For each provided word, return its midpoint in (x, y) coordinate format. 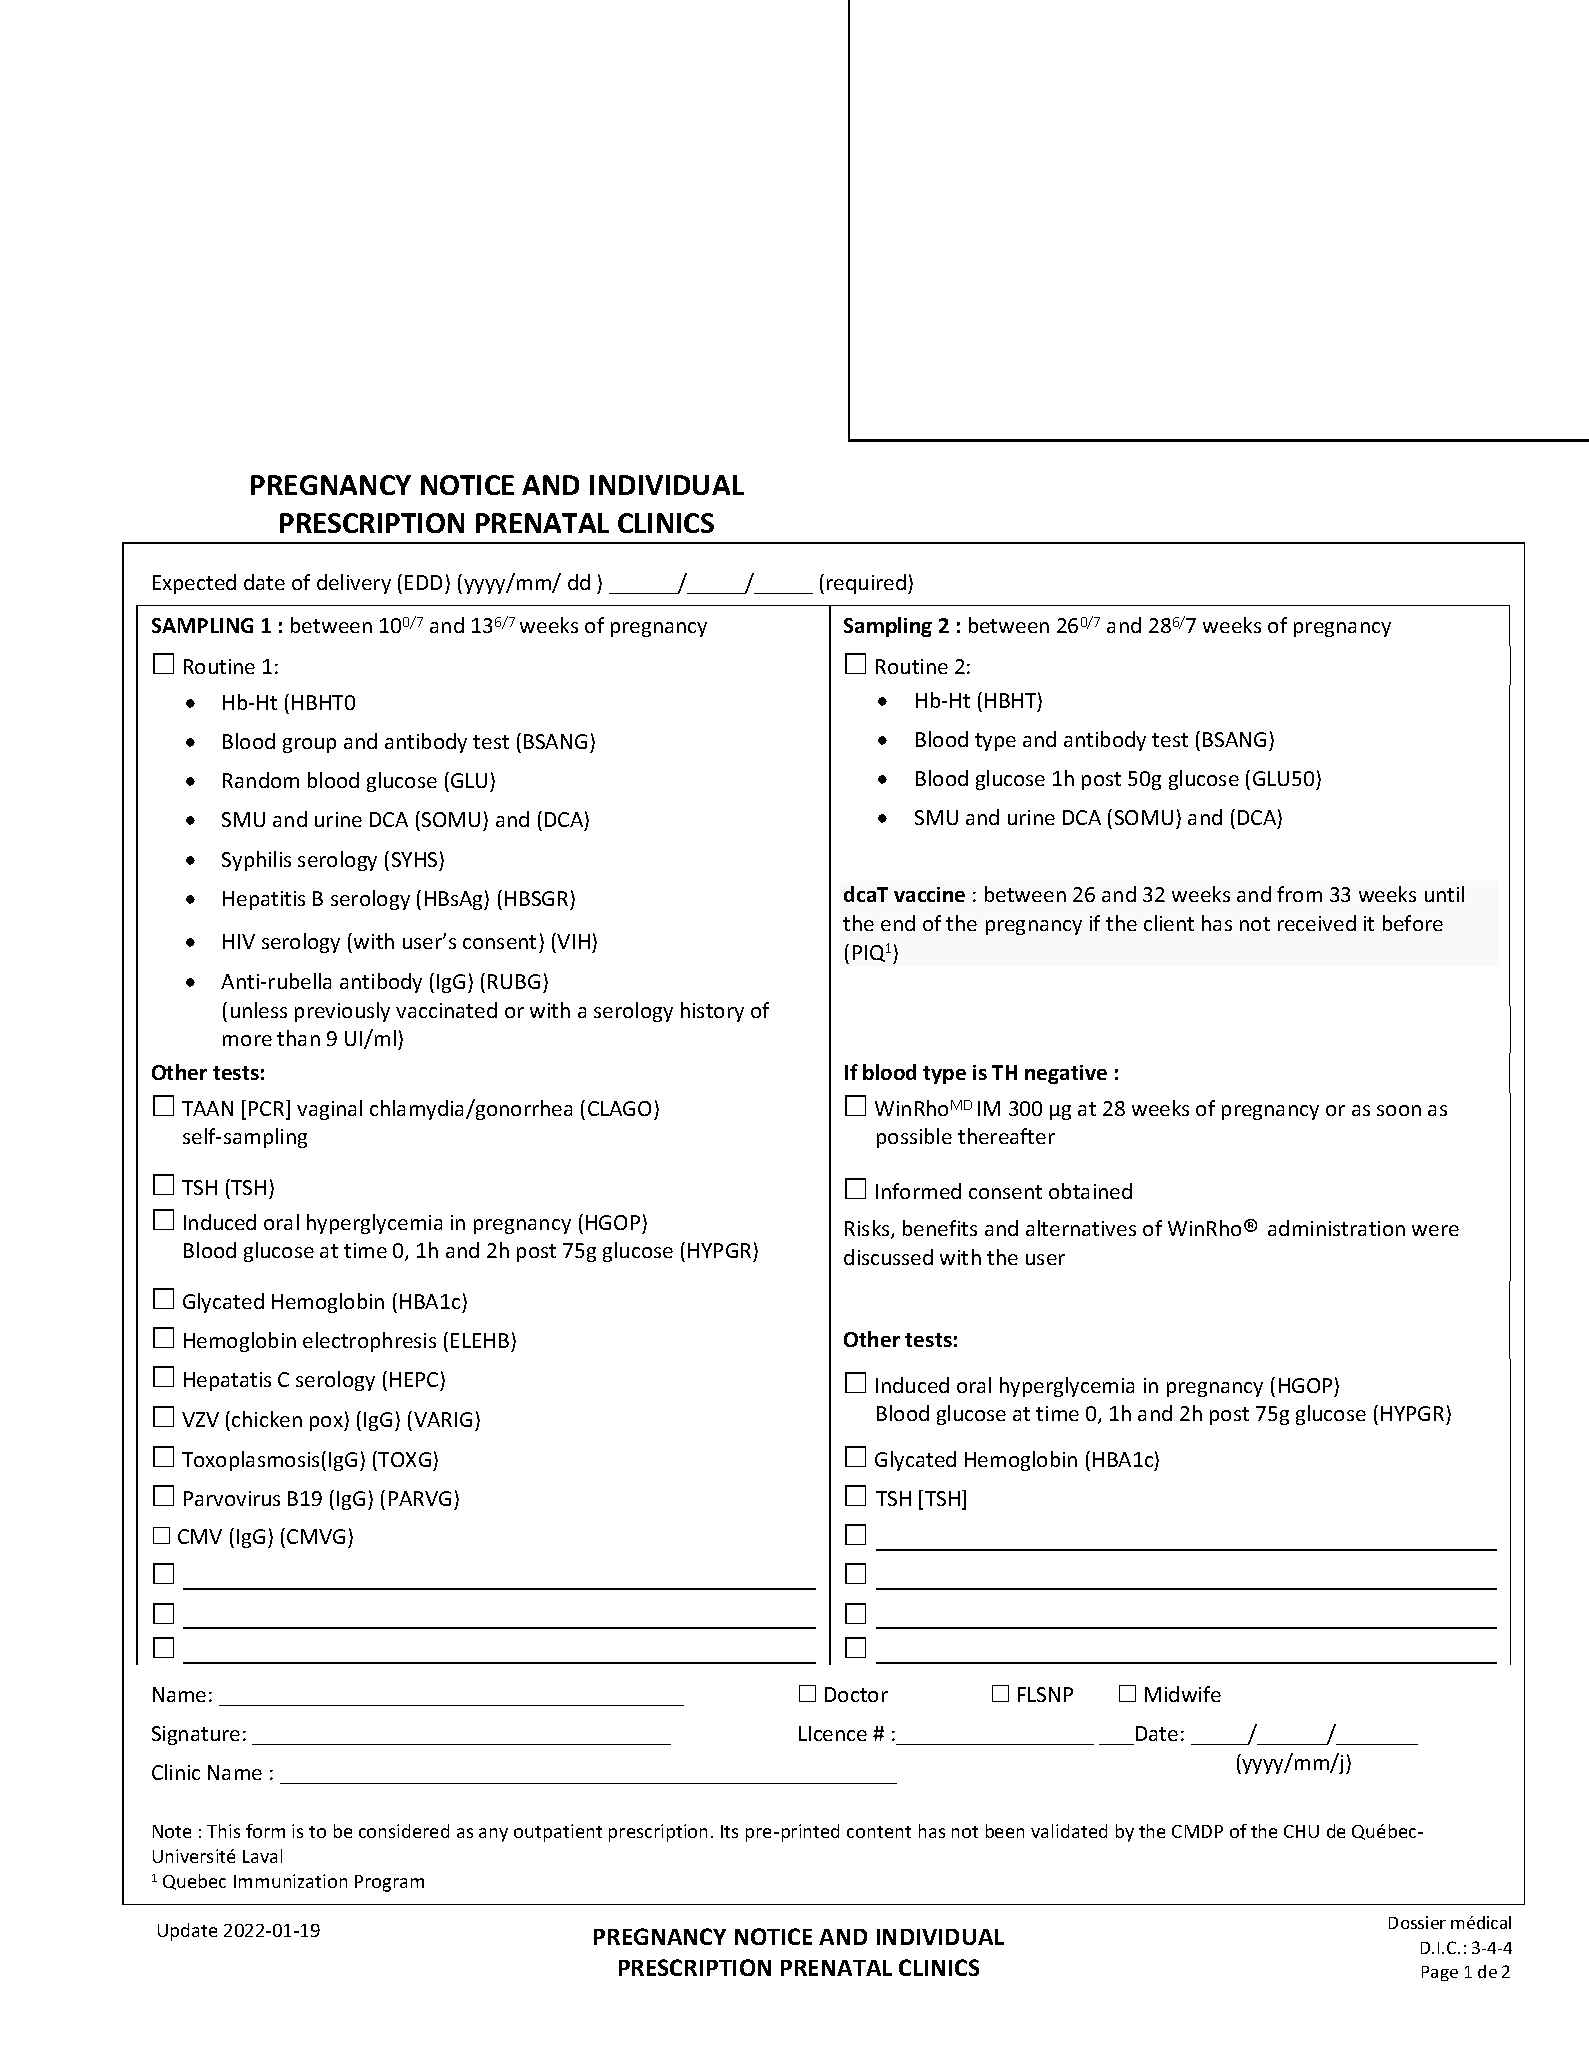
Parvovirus (232, 1498)
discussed (888, 1257)
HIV (239, 941)
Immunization (290, 1881)
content (879, 1832)
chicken (267, 1419)
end (898, 923)
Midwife (1183, 1694)
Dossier (1417, 1922)
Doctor (856, 1694)
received (1317, 923)
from (1299, 894)
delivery (354, 584)
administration (1336, 1228)
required (866, 584)
